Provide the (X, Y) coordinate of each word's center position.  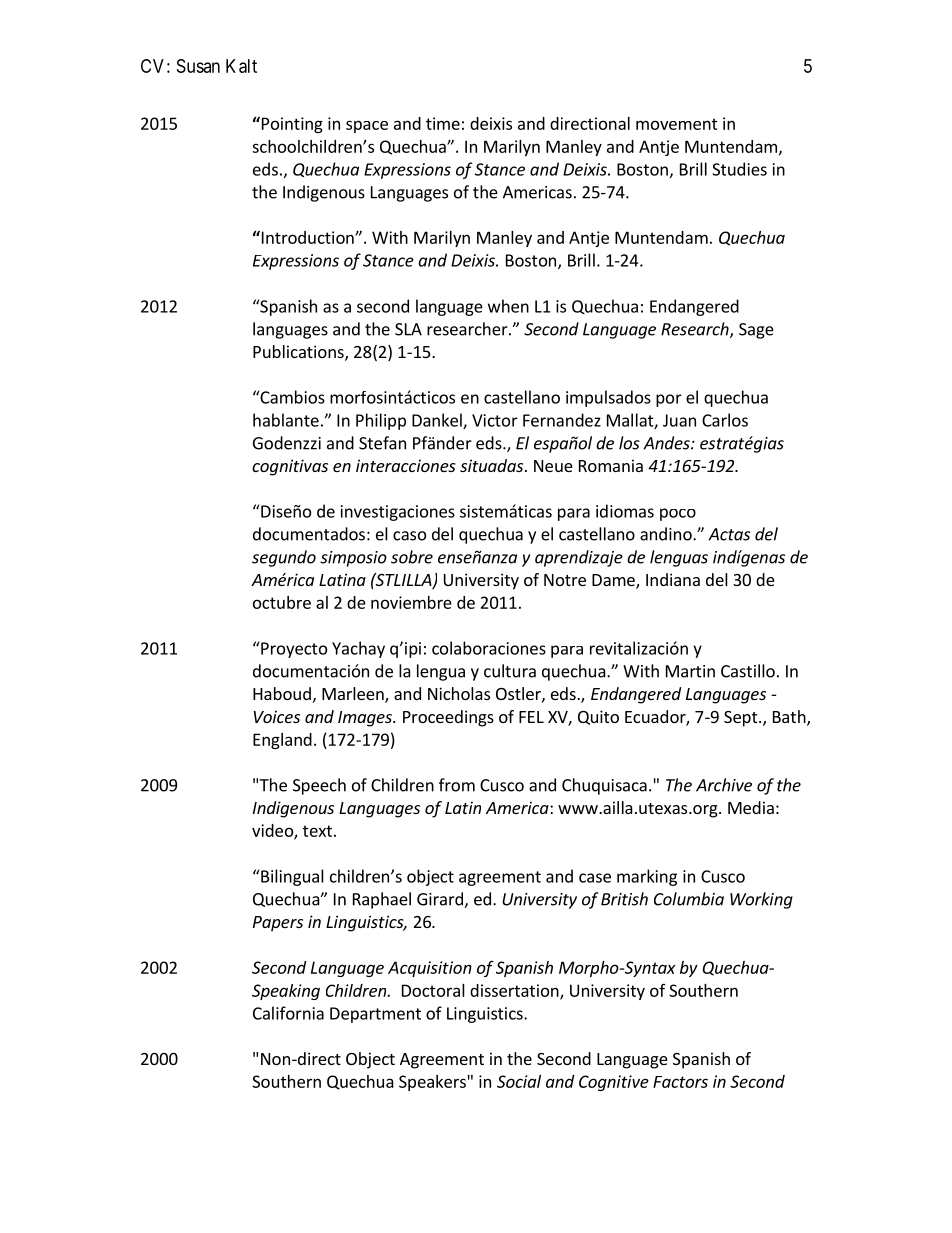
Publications (299, 353)
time (443, 123)
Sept (742, 719)
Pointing (291, 124)
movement (677, 124)
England (282, 741)
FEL (531, 717)
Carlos (725, 420)
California (288, 1013)
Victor (495, 420)
